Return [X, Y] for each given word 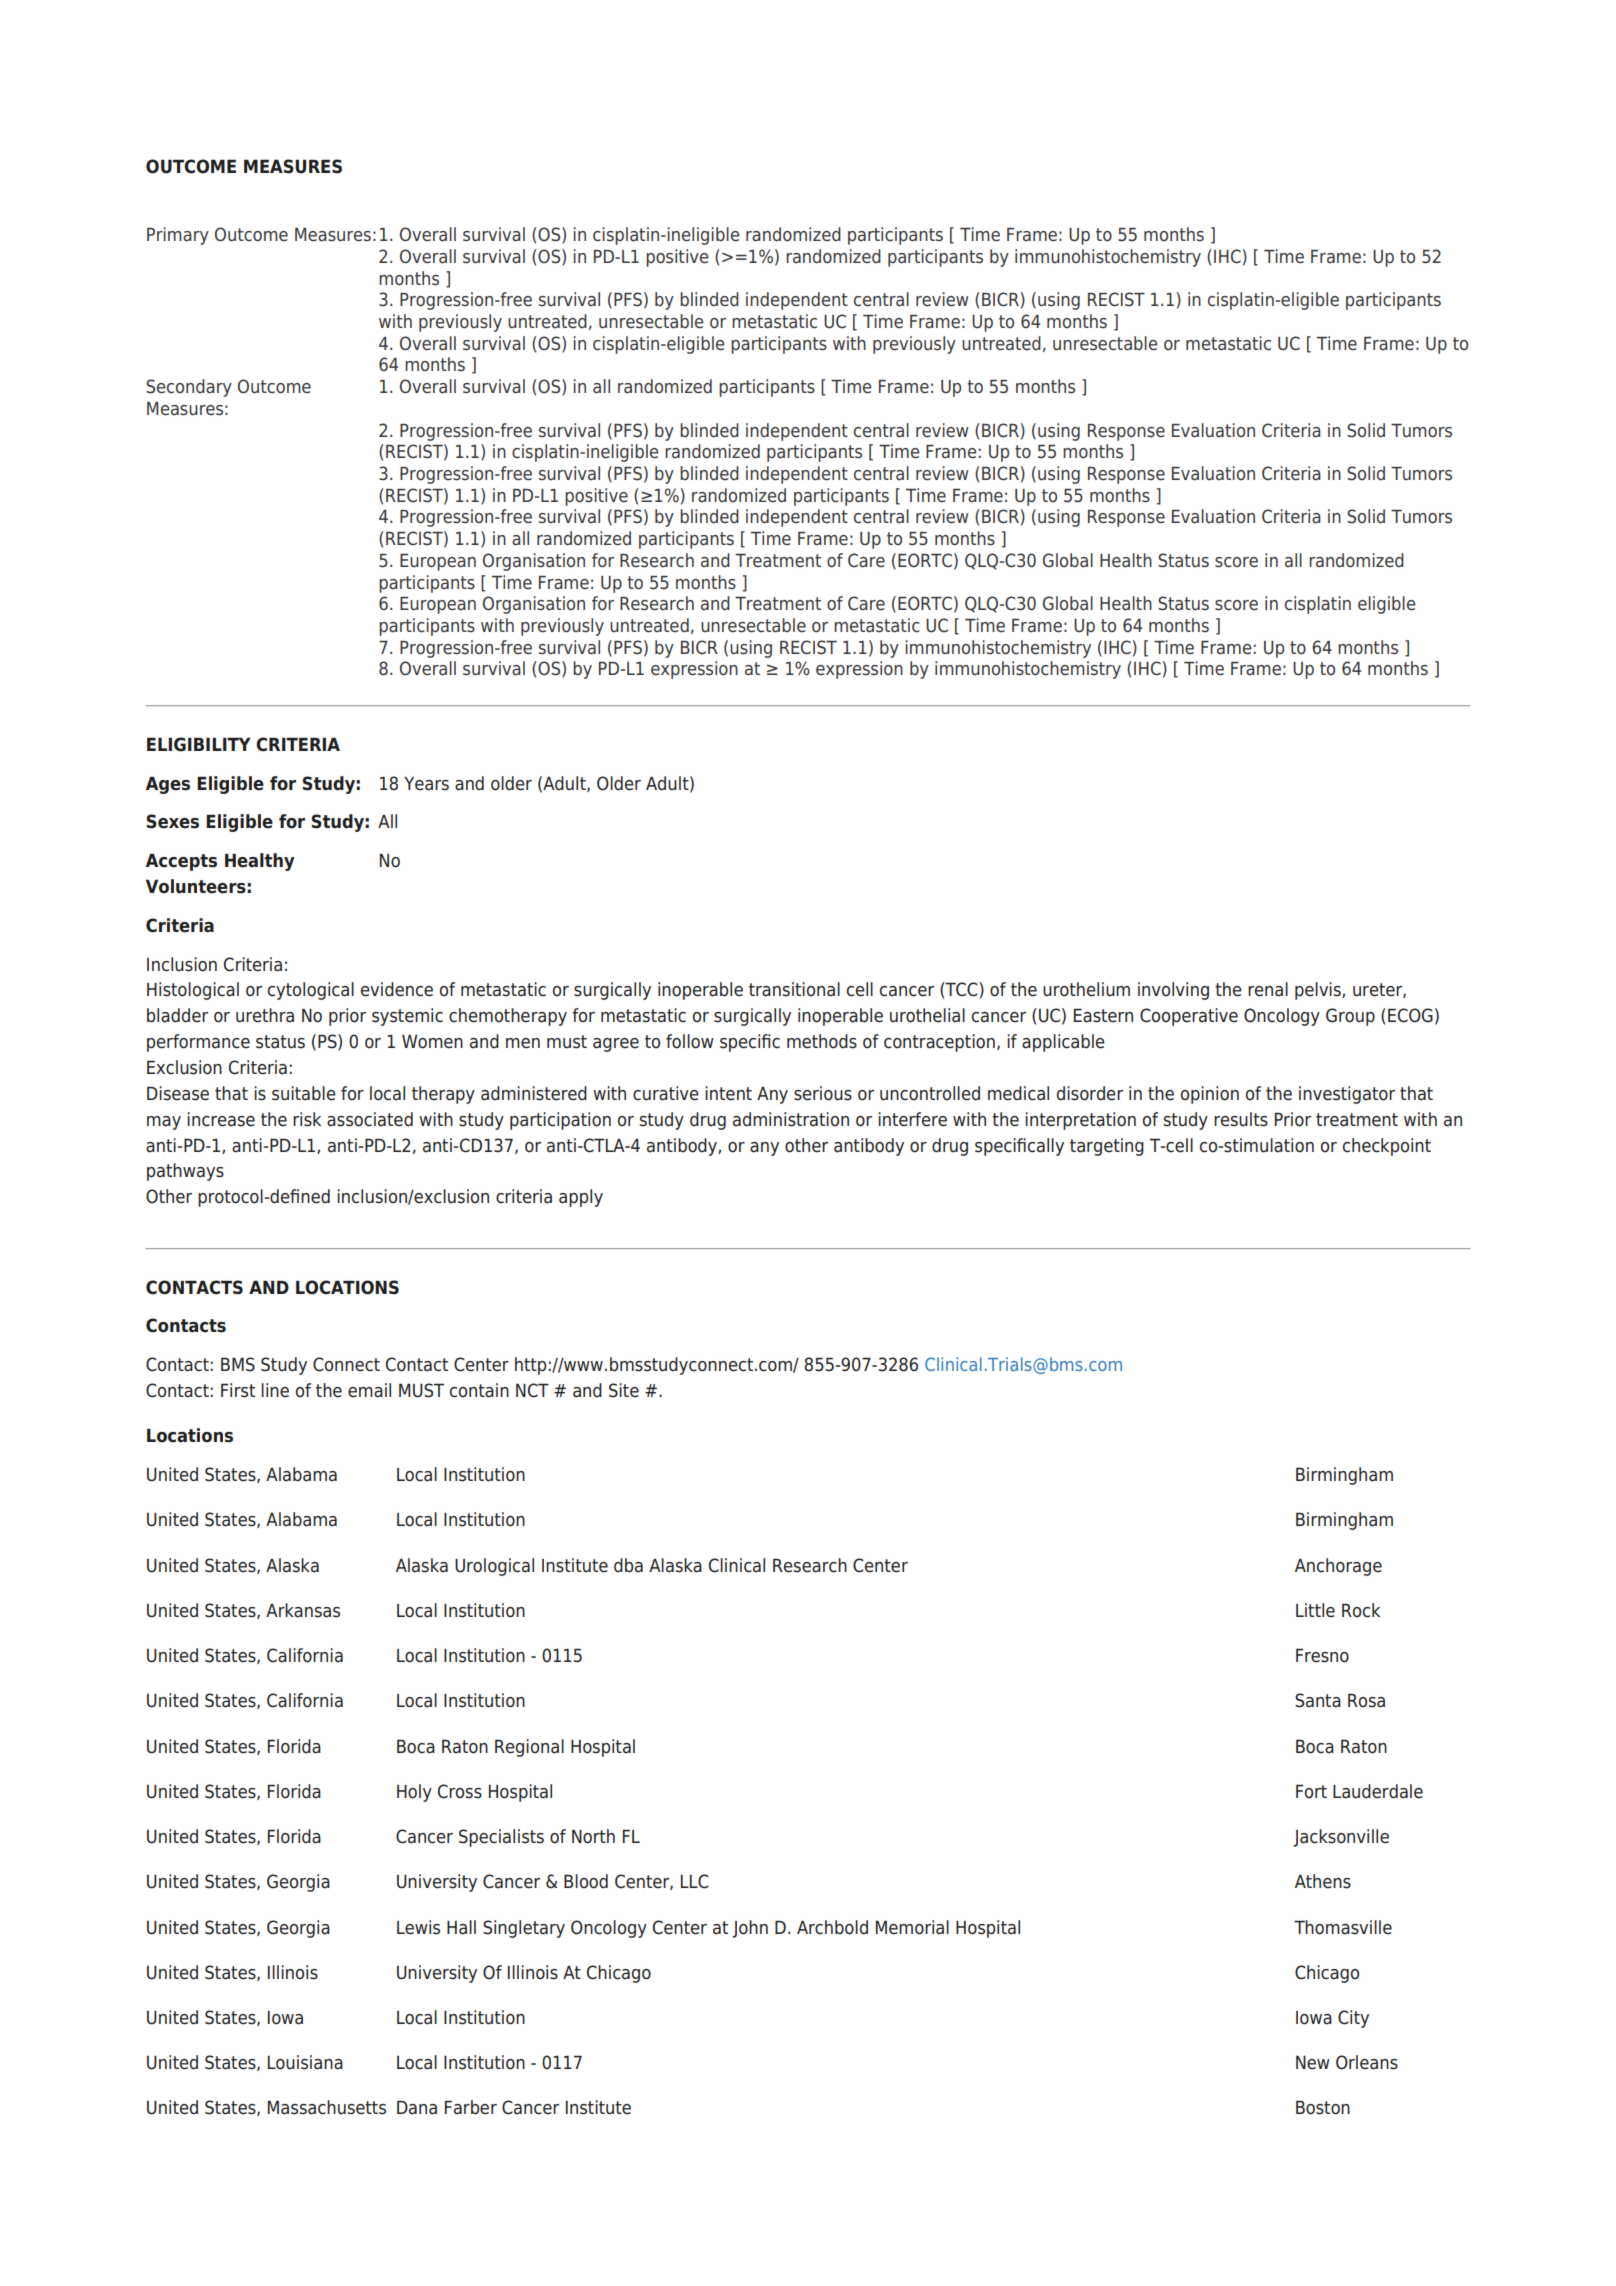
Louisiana [305, 2062]
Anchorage [1338, 1567]
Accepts [181, 862]
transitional [794, 989]
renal [1268, 989]
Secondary [189, 388]
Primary [178, 236]
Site [624, 1390]
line [275, 1390]
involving [1173, 991]
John [750, 1929]
